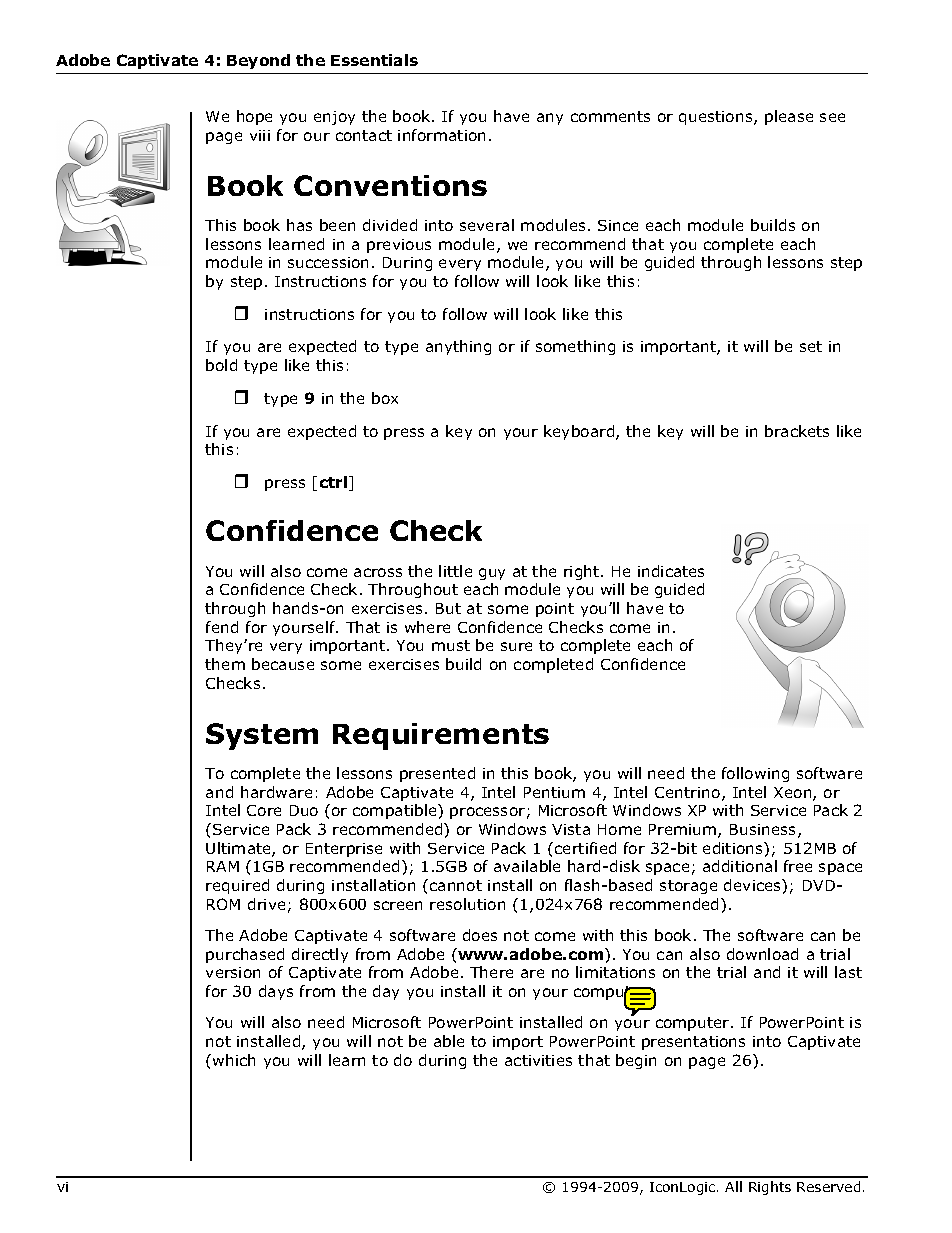 The height and width of the image is (1233, 952). Describe the element at coordinates (334, 118) in the image. I see `enjoy` at that location.
